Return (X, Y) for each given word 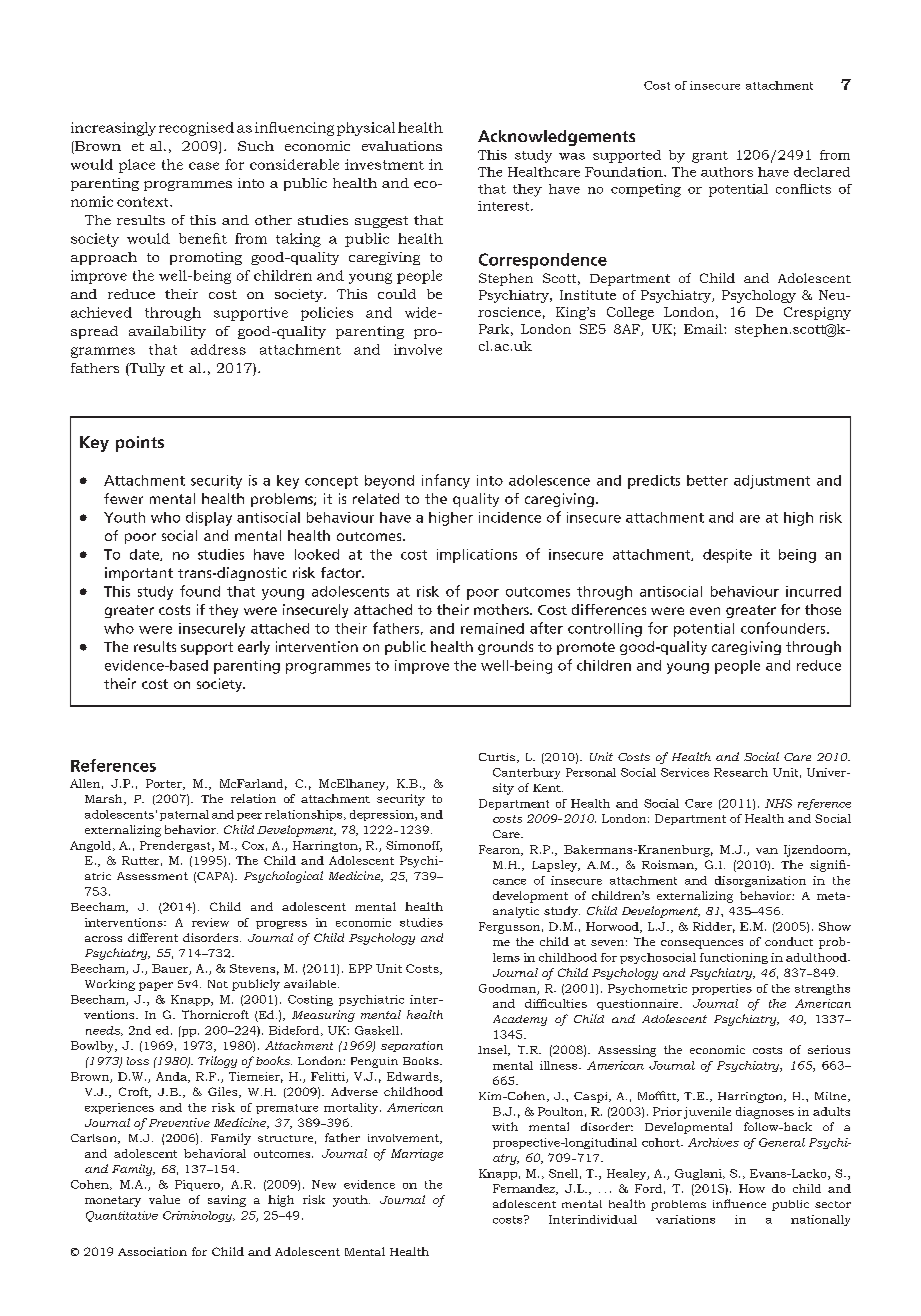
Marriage (417, 1155)
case (204, 166)
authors (727, 172)
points (140, 444)
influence (739, 1203)
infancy (446, 481)
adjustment (772, 482)
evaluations (402, 146)
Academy (520, 1020)
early (254, 648)
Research (741, 772)
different (153, 937)
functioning (734, 958)
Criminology (199, 1216)
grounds (505, 648)
